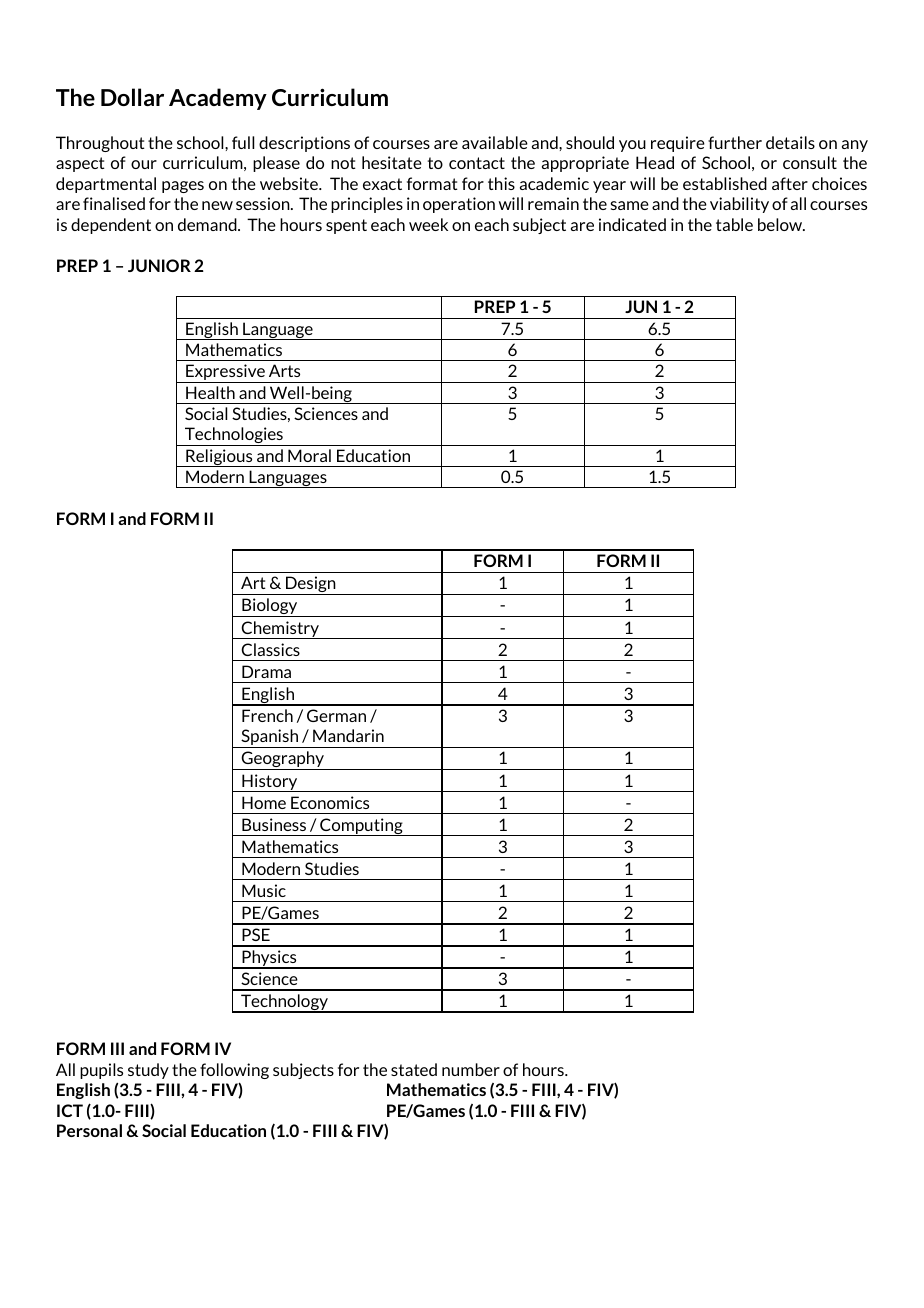  I want to click on below, so click(781, 224).
